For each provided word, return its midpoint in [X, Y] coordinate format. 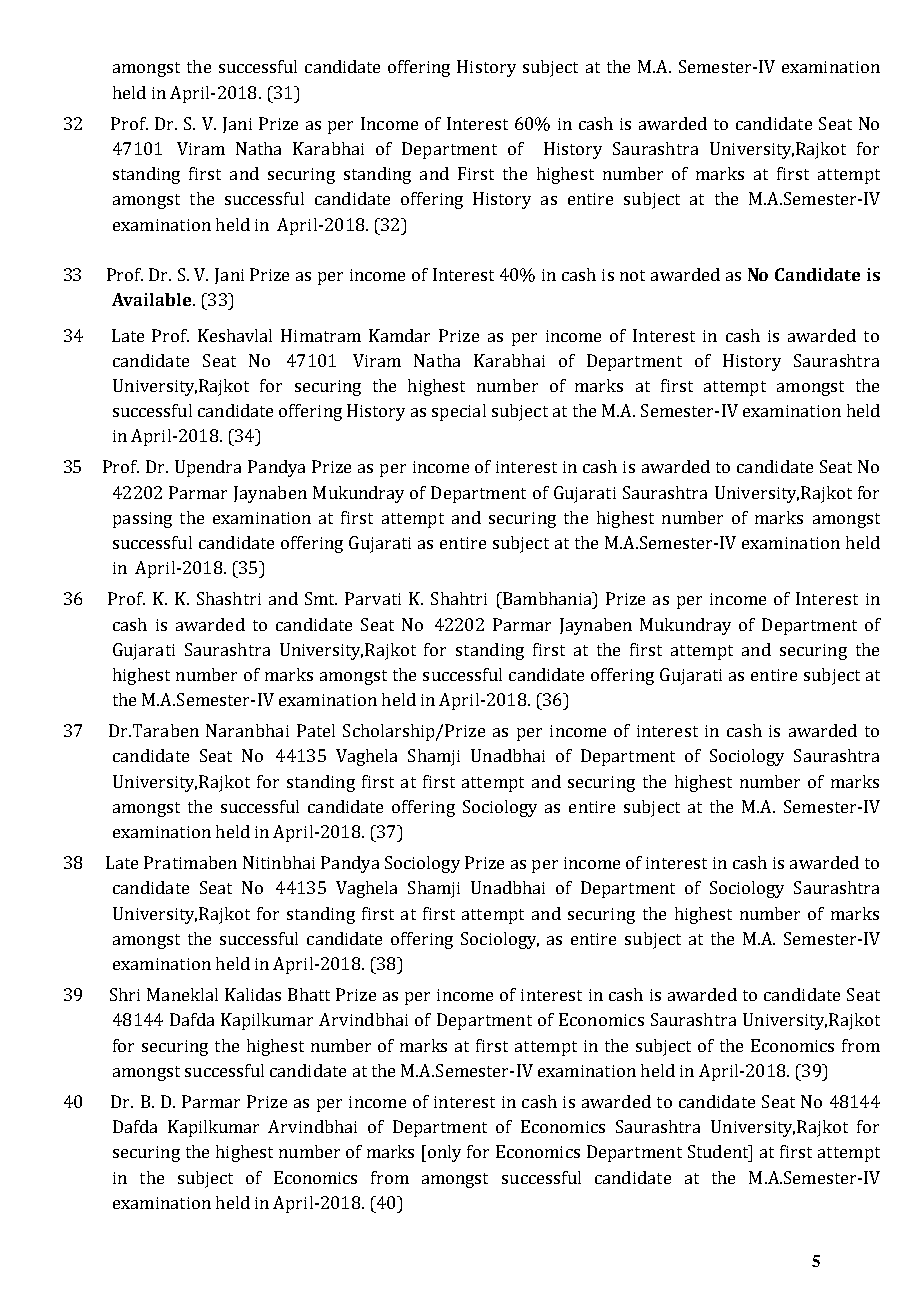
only [444, 1153]
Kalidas [253, 994]
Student [719, 1151]
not [632, 275]
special [459, 412]
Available [153, 299]
